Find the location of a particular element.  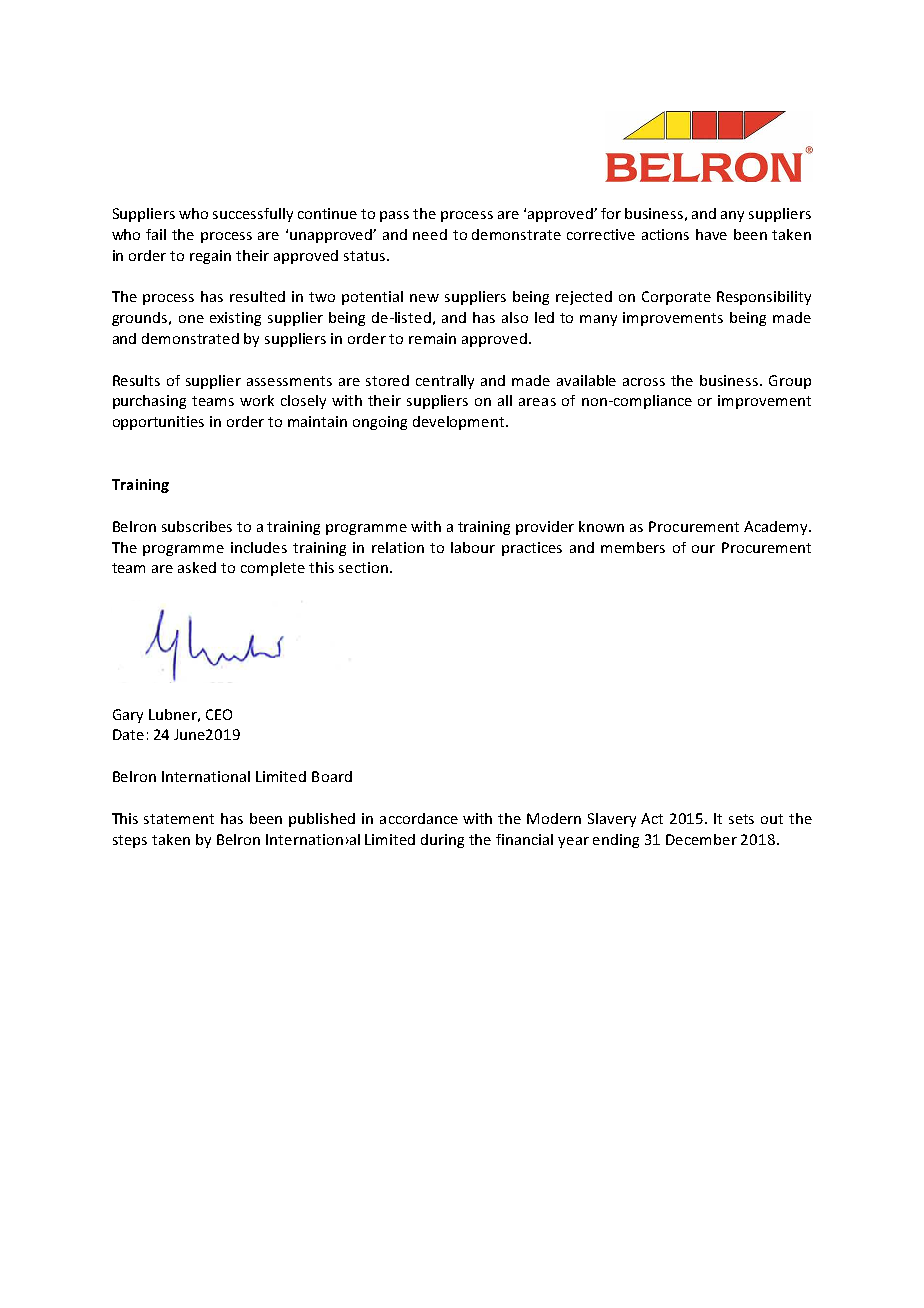

during is located at coordinates (442, 841).
